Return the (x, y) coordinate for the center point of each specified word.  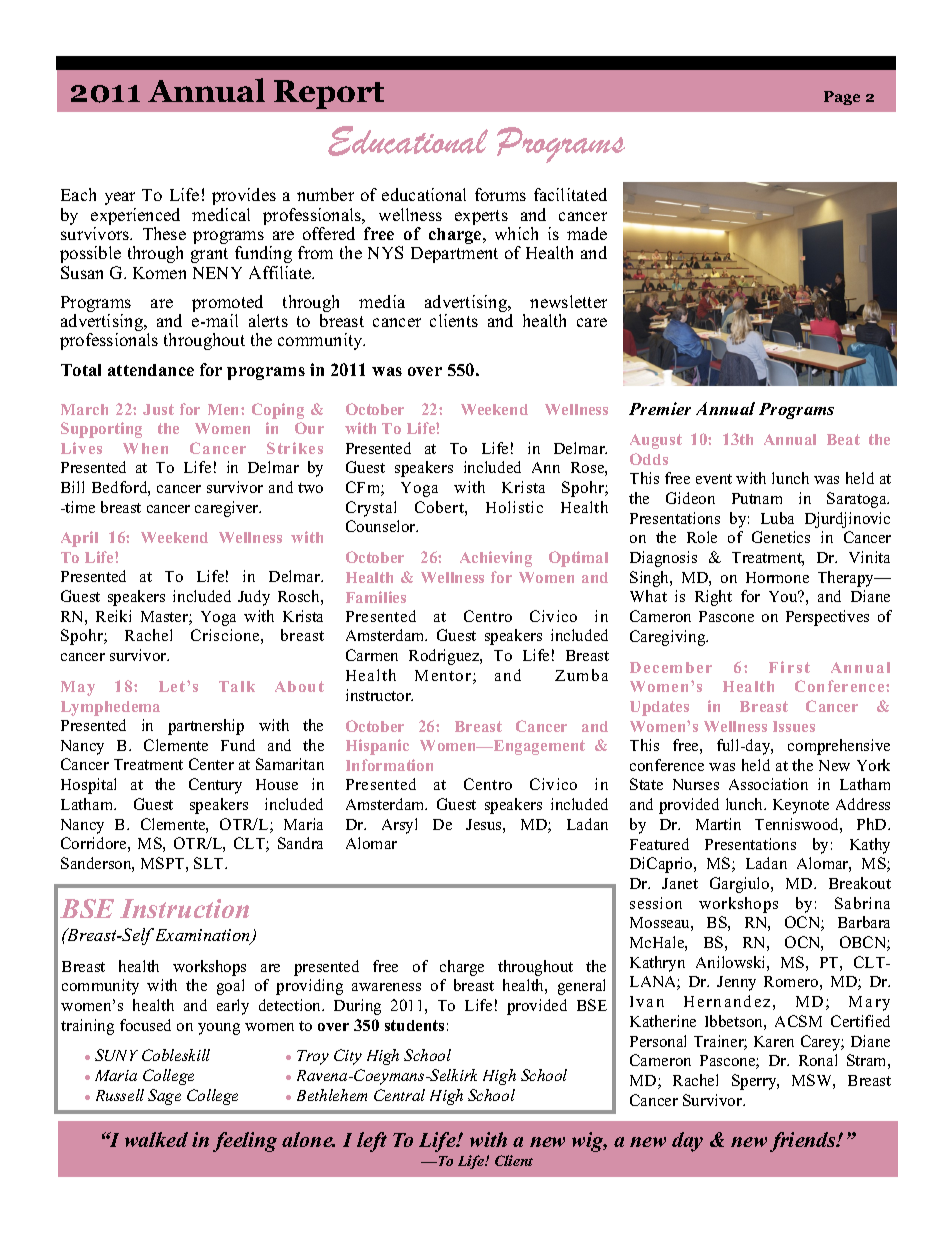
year (120, 198)
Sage (164, 1097)
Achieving (496, 559)
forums (500, 194)
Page (842, 98)
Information (389, 765)
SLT (210, 863)
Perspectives (827, 618)
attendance (151, 370)
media (382, 301)
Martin (718, 824)
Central (399, 1095)
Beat (843, 439)
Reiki (113, 616)
